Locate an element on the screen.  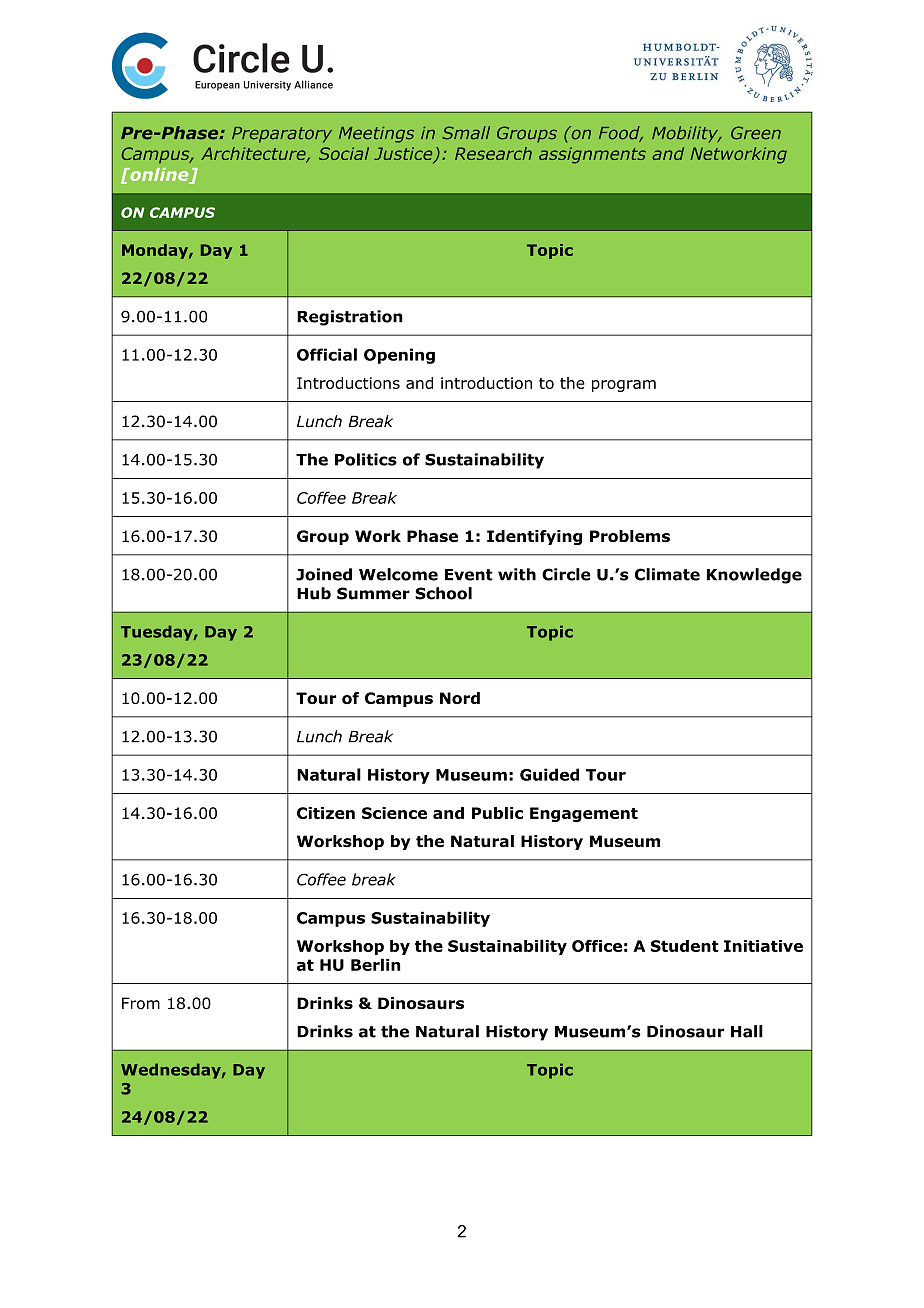
Engagement is located at coordinates (584, 814).
